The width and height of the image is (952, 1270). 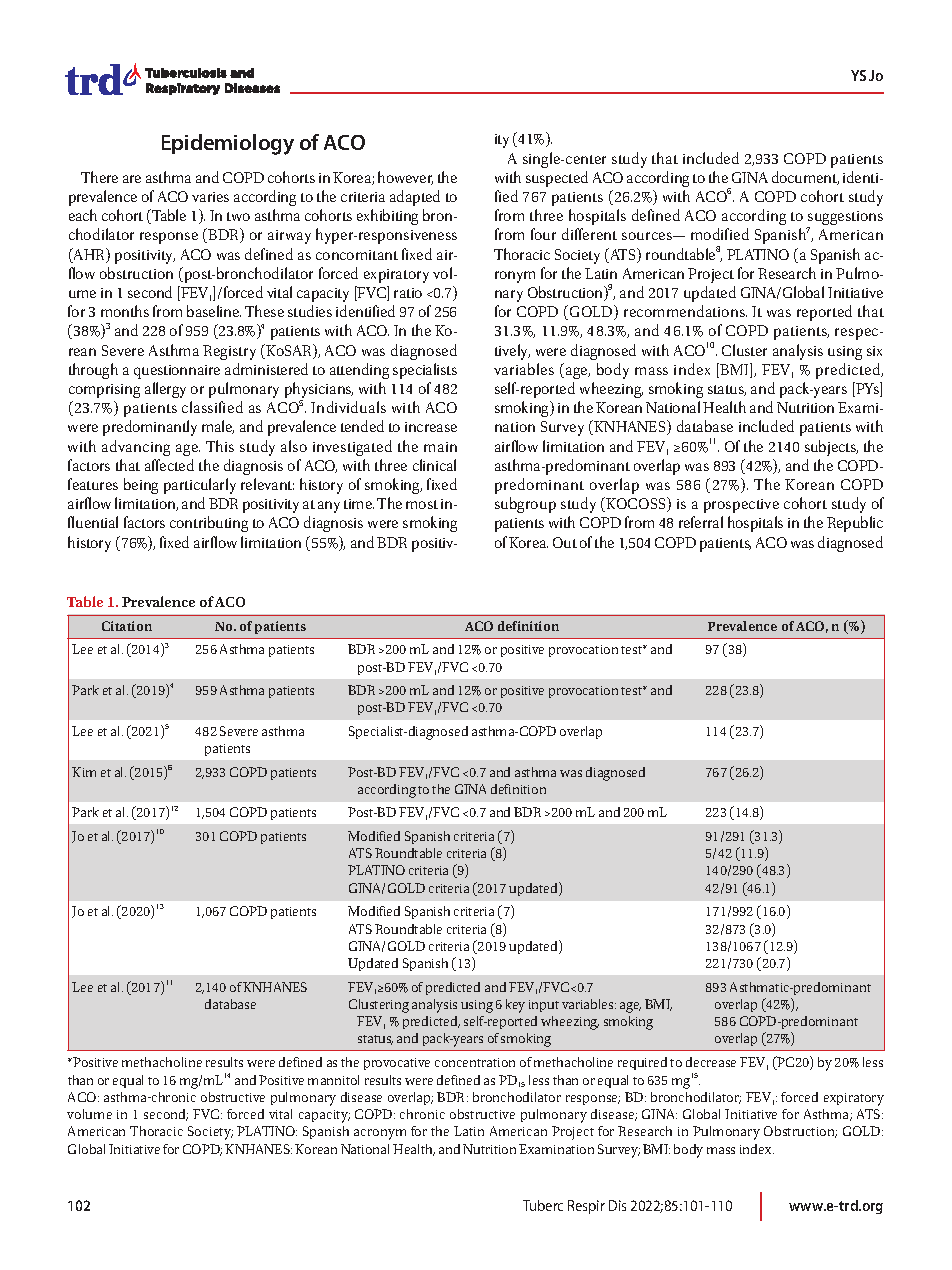 What do you see at coordinates (544, 1006) in the image?
I see `input` at bounding box center [544, 1006].
